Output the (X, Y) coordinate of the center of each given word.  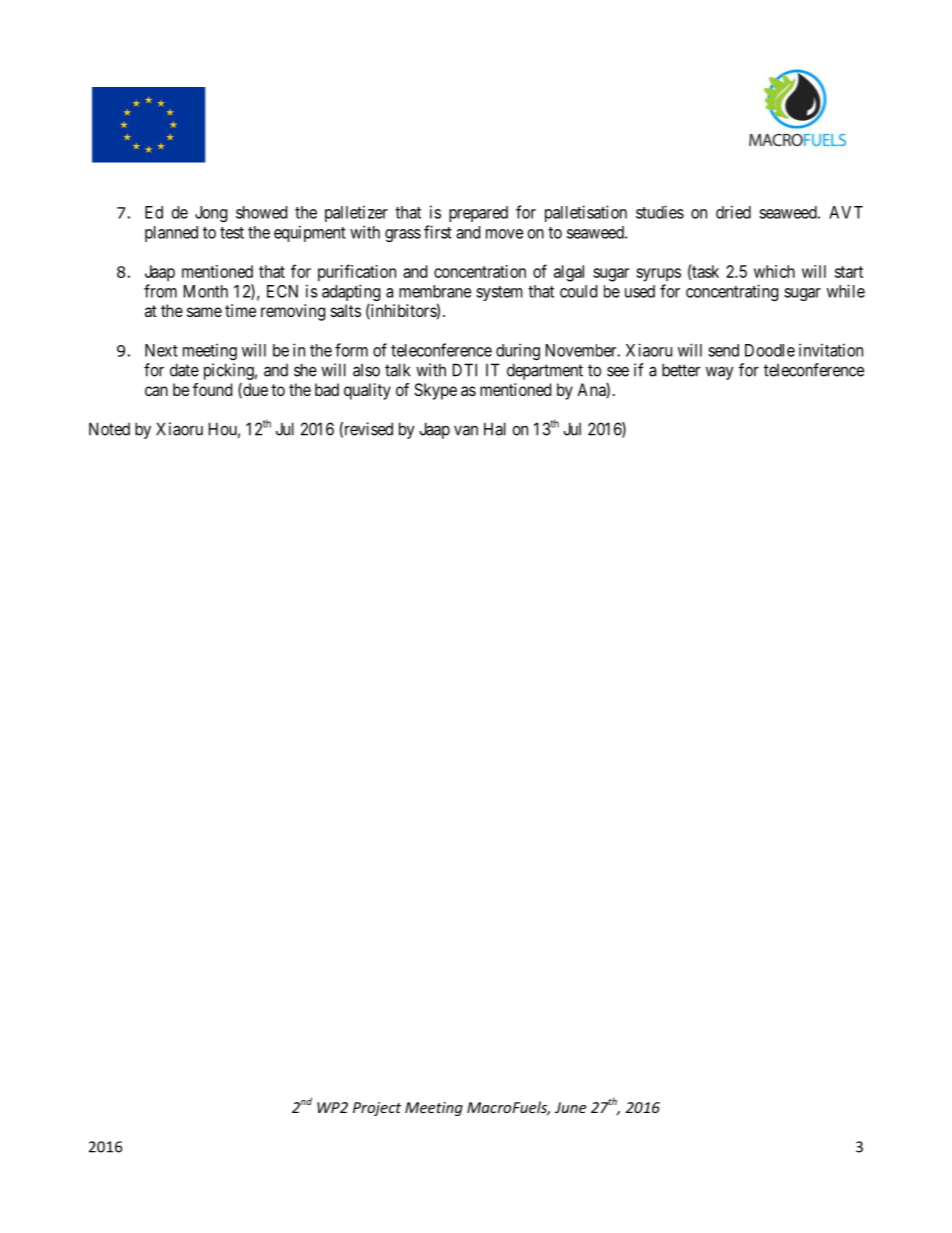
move (504, 234)
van (466, 430)
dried (733, 212)
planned (171, 234)
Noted (109, 429)
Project (377, 1109)
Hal (495, 429)
